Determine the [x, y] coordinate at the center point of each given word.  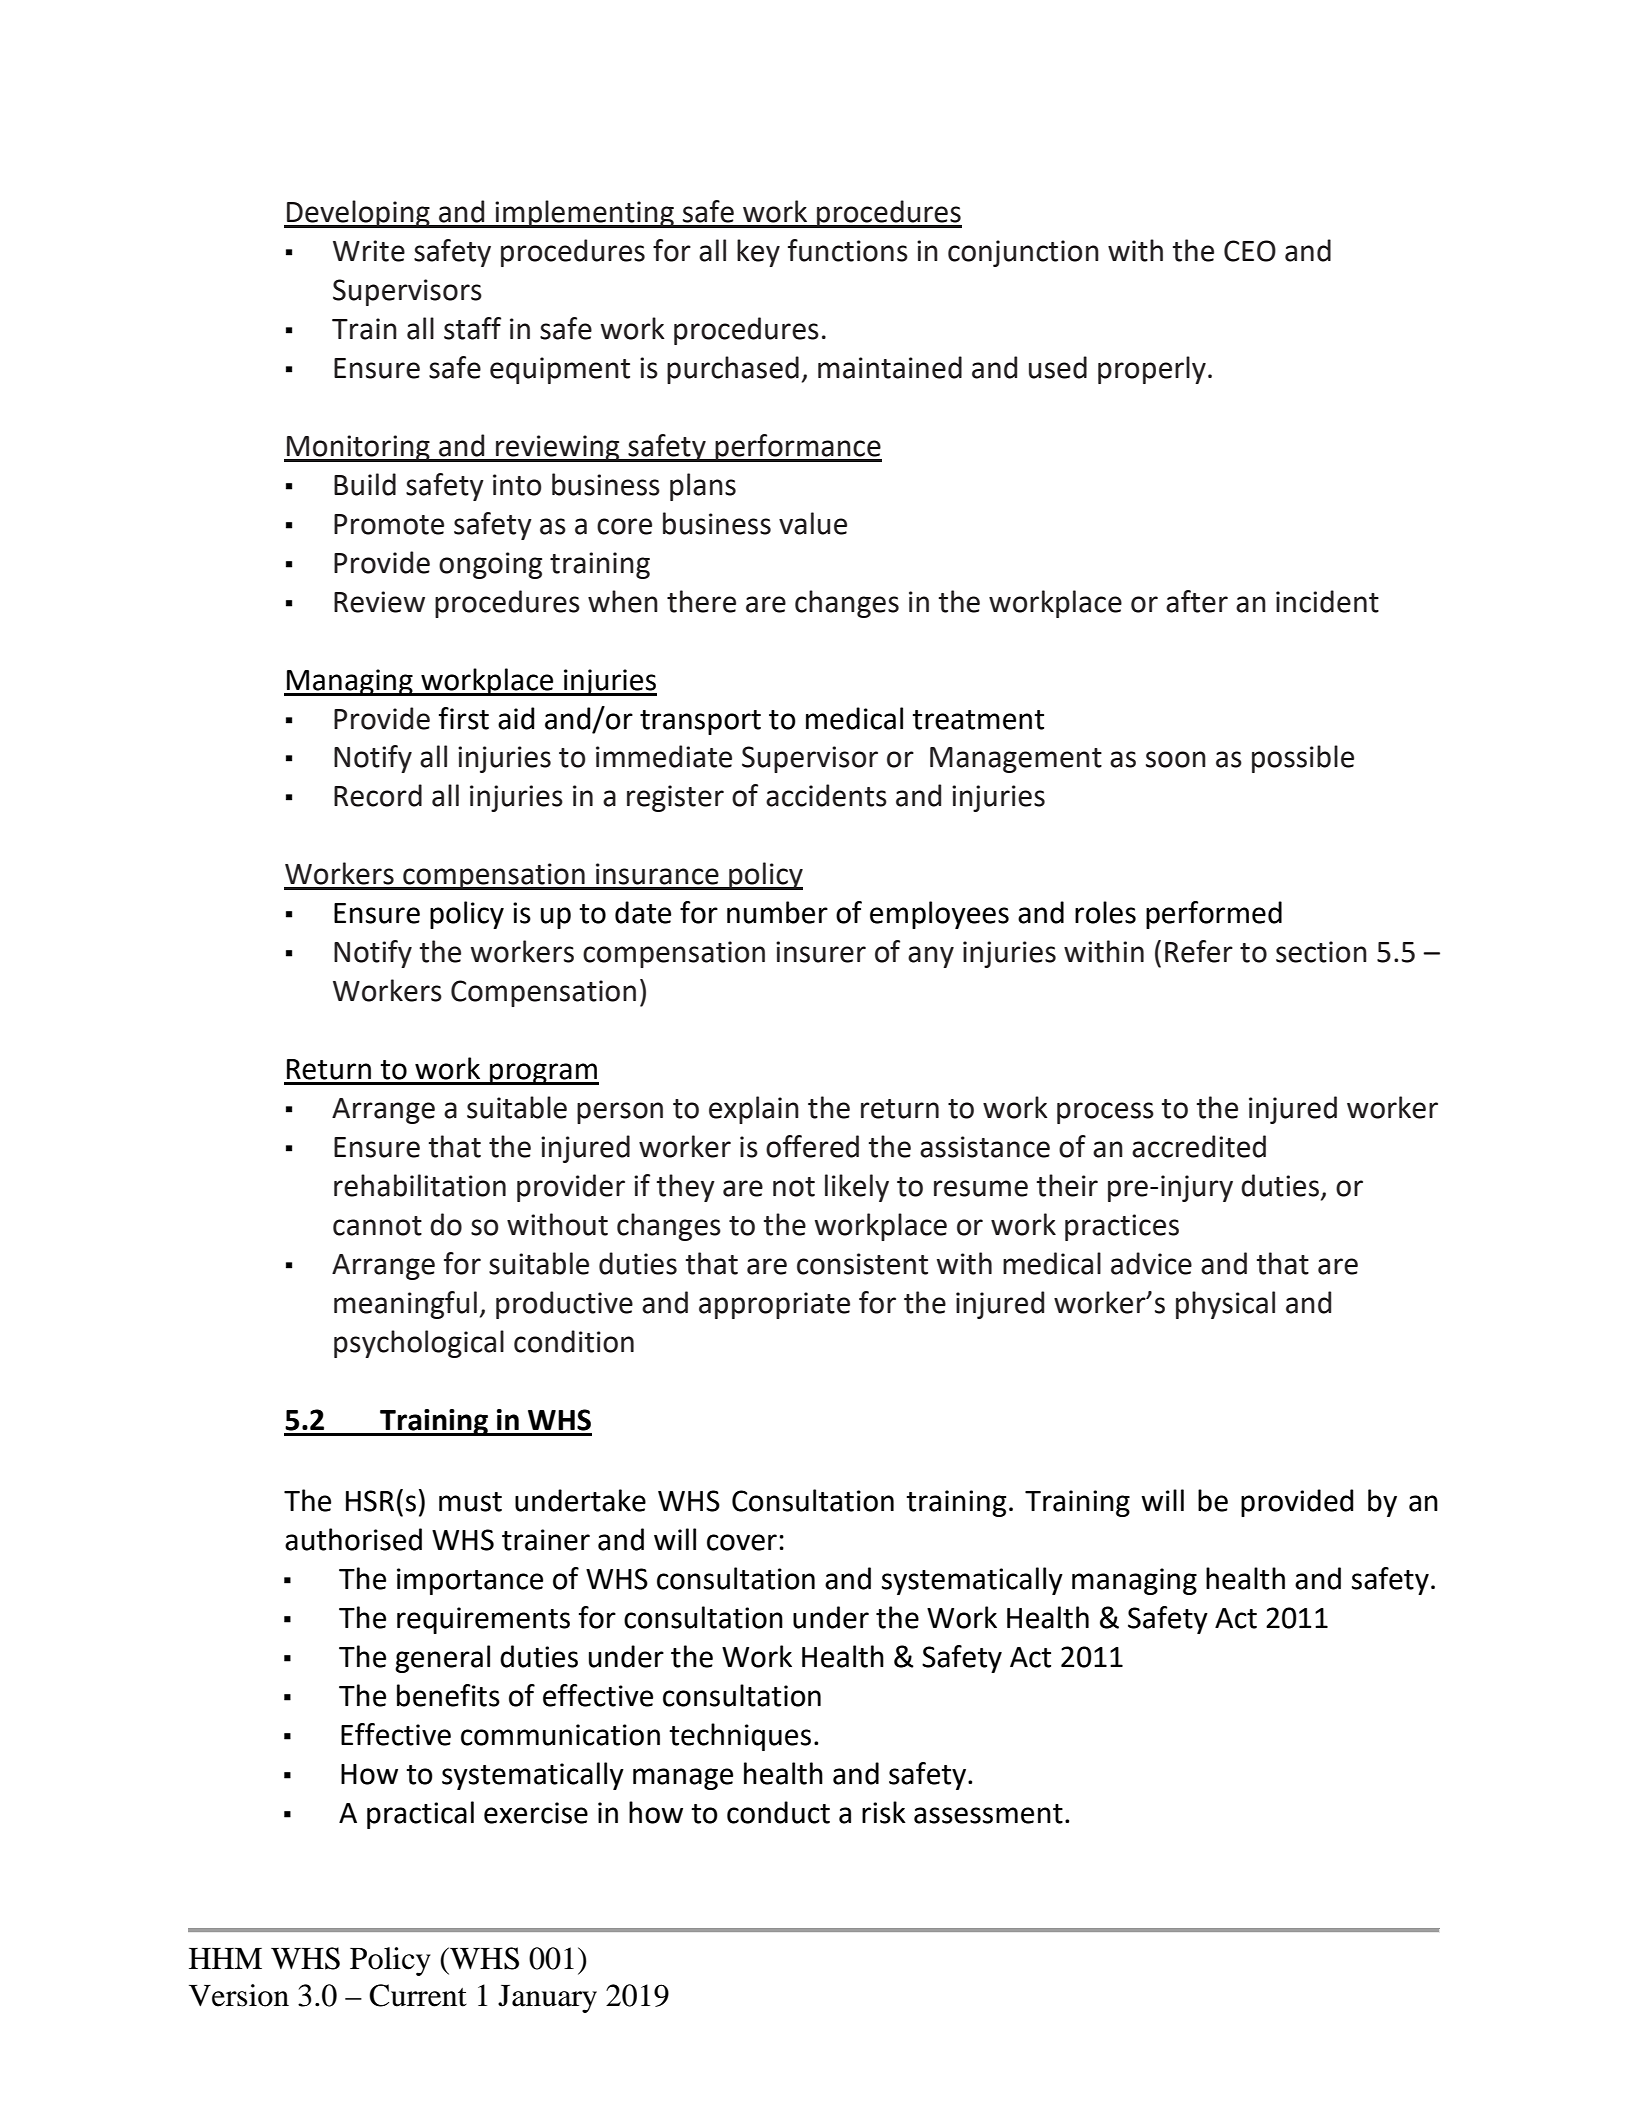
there [701, 601]
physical [1225, 1305]
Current [418, 1995]
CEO [1250, 251]
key [758, 253]
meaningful [405, 1305]
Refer [1199, 951]
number [777, 912]
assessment [988, 1814]
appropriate [774, 1305]
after [1197, 601]
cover [742, 1542]
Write [369, 251]
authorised [353, 1539]
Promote [389, 524]
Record [378, 795]
